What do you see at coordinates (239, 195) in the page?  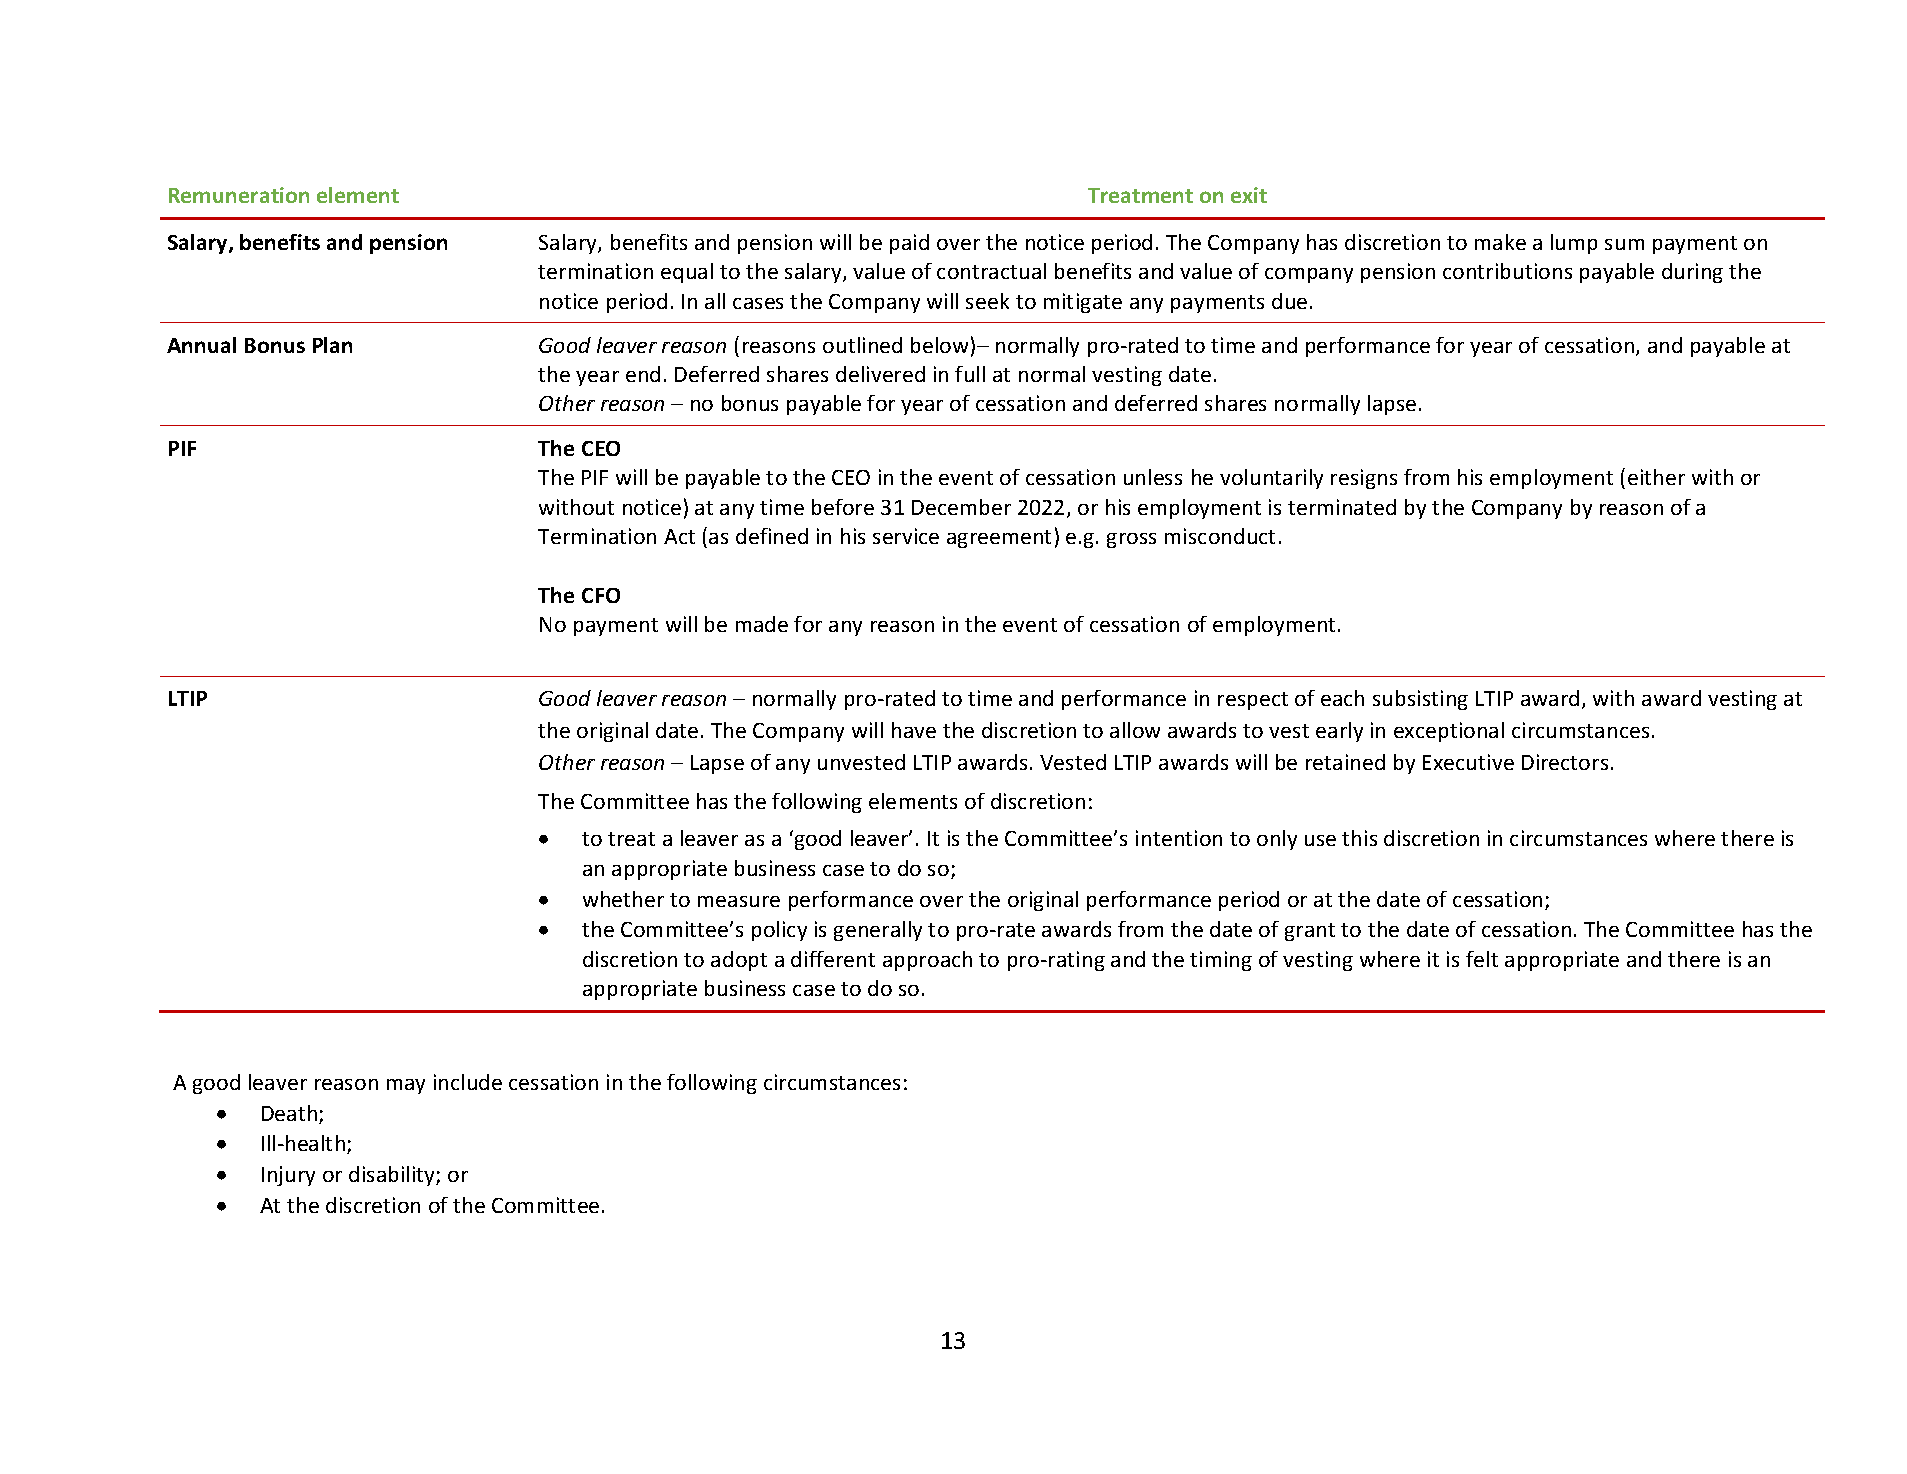 I see `Remuneration` at bounding box center [239, 195].
